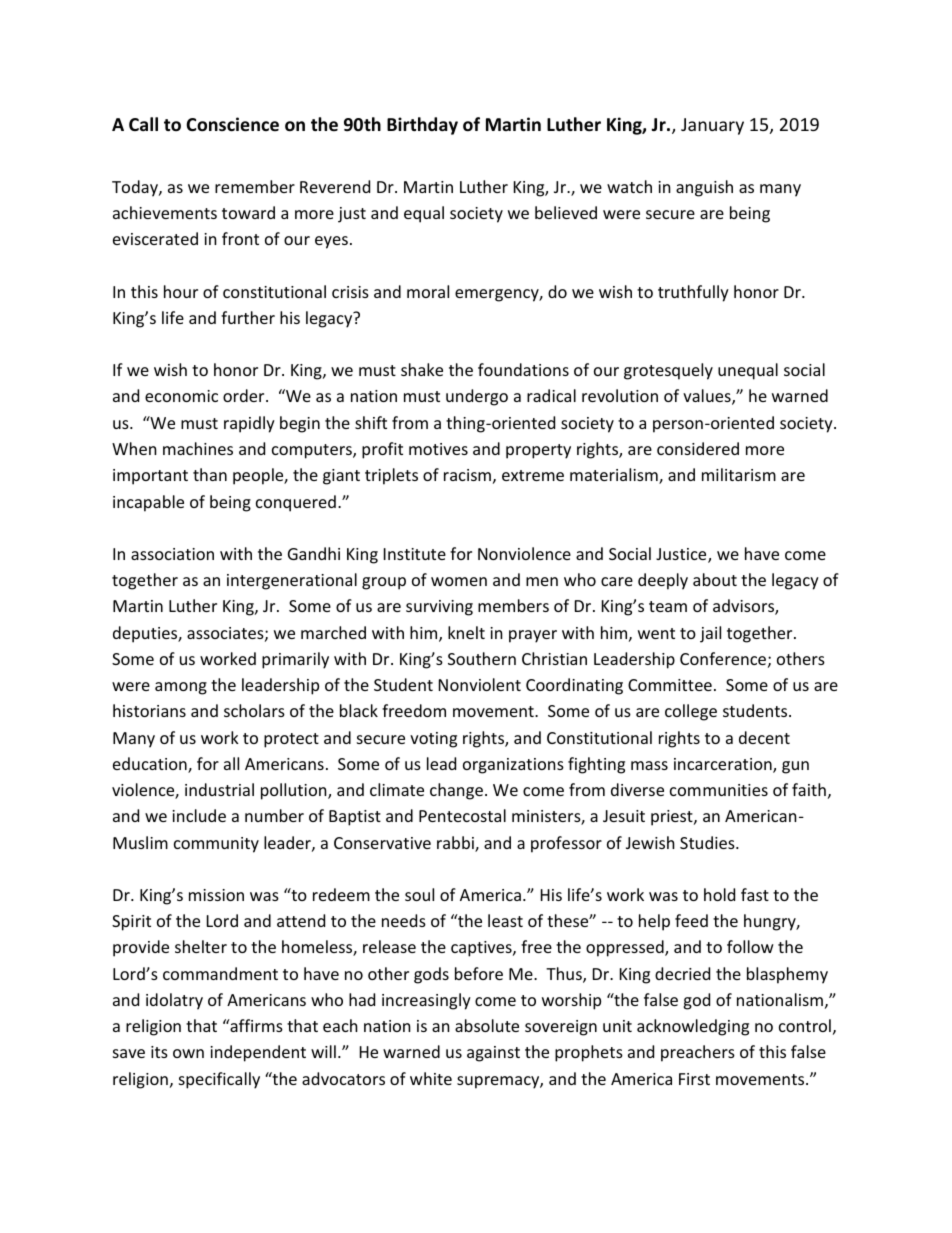 The height and width of the document is (1233, 952). Describe the element at coordinates (210, 474) in the document. I see `than` at that location.
